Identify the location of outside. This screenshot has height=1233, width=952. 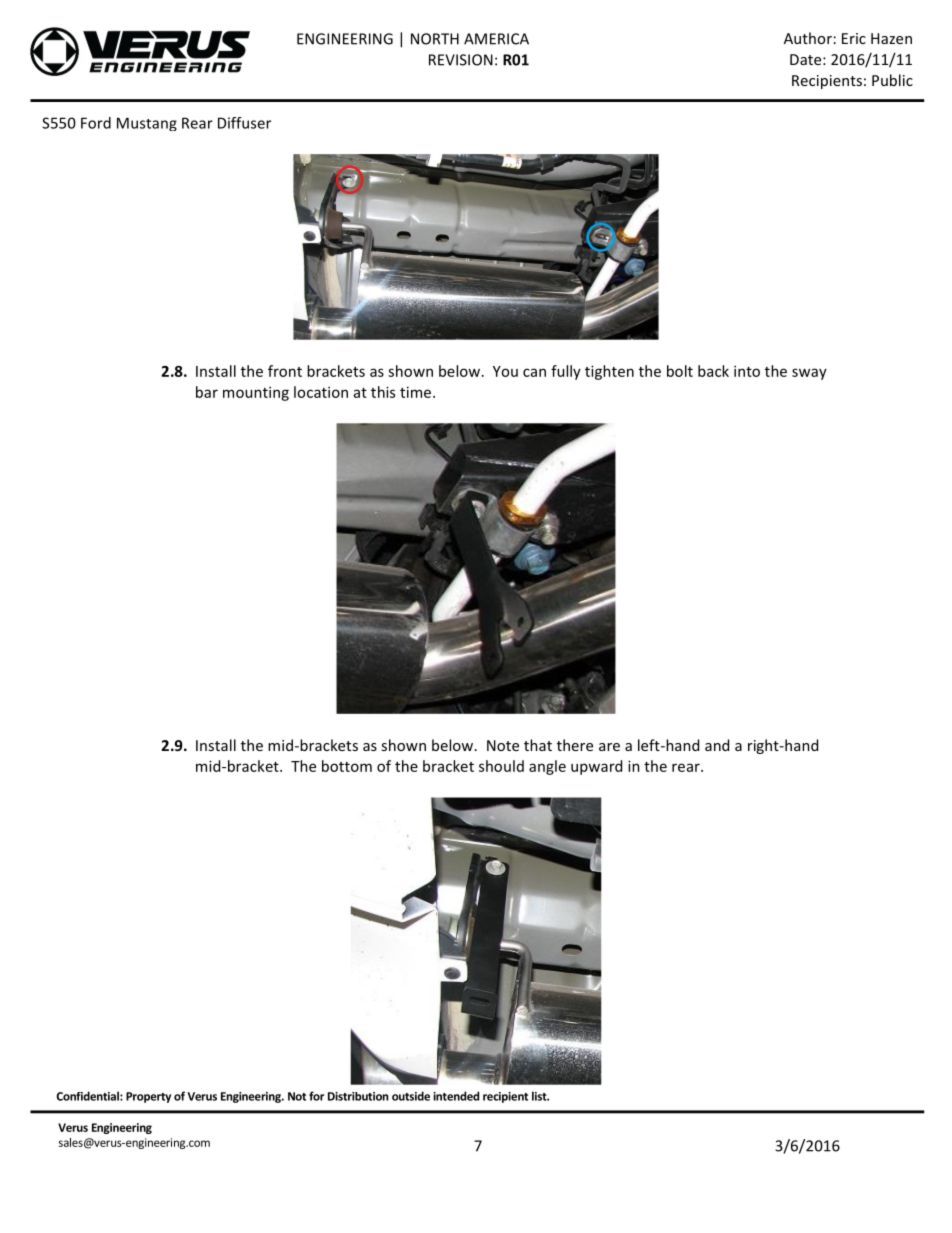
(411, 1096).
